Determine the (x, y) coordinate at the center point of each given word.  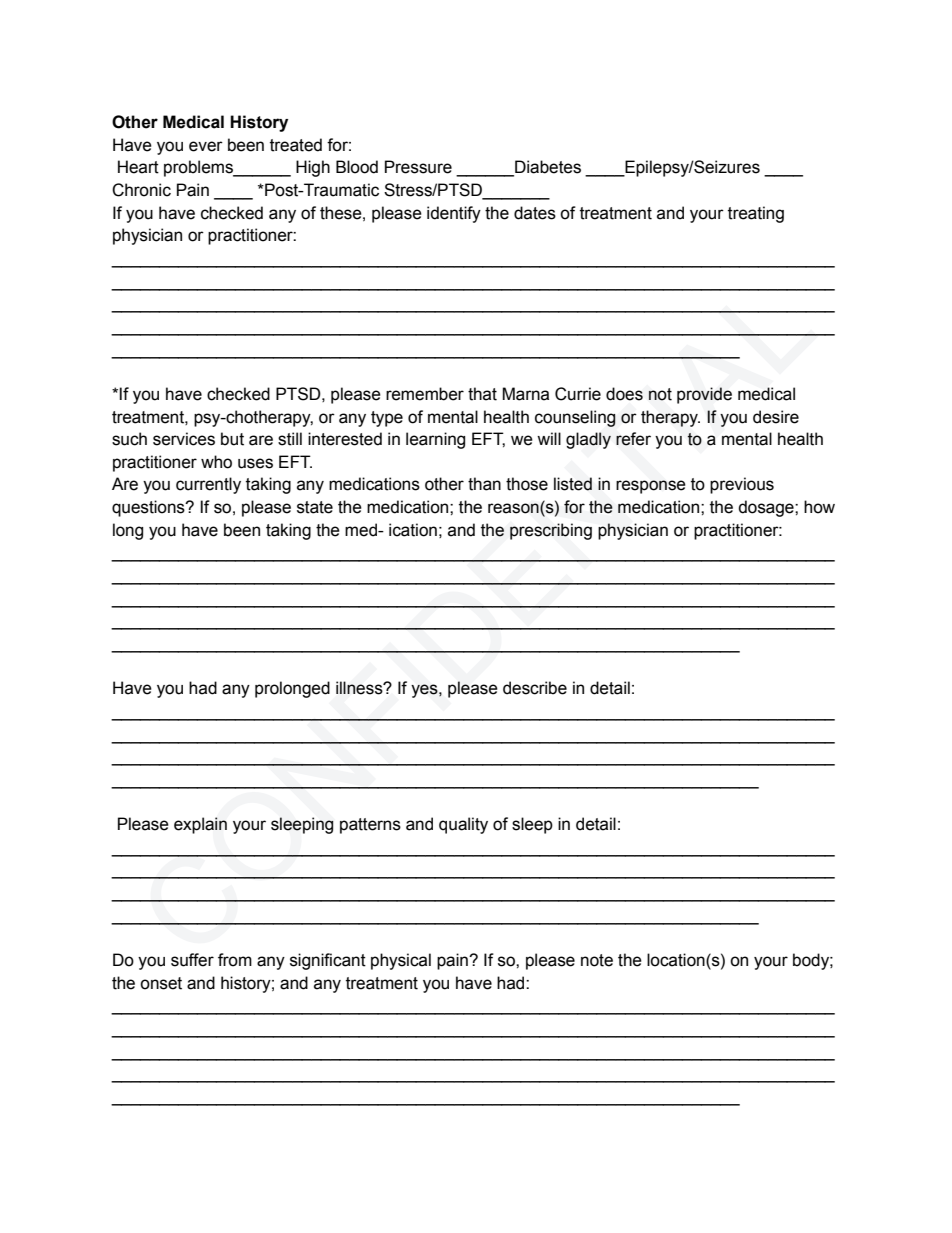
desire (776, 417)
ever (206, 146)
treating (756, 214)
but (232, 439)
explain (200, 825)
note (597, 960)
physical (401, 961)
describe (535, 688)
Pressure (418, 167)
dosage (767, 508)
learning (435, 440)
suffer (192, 960)
